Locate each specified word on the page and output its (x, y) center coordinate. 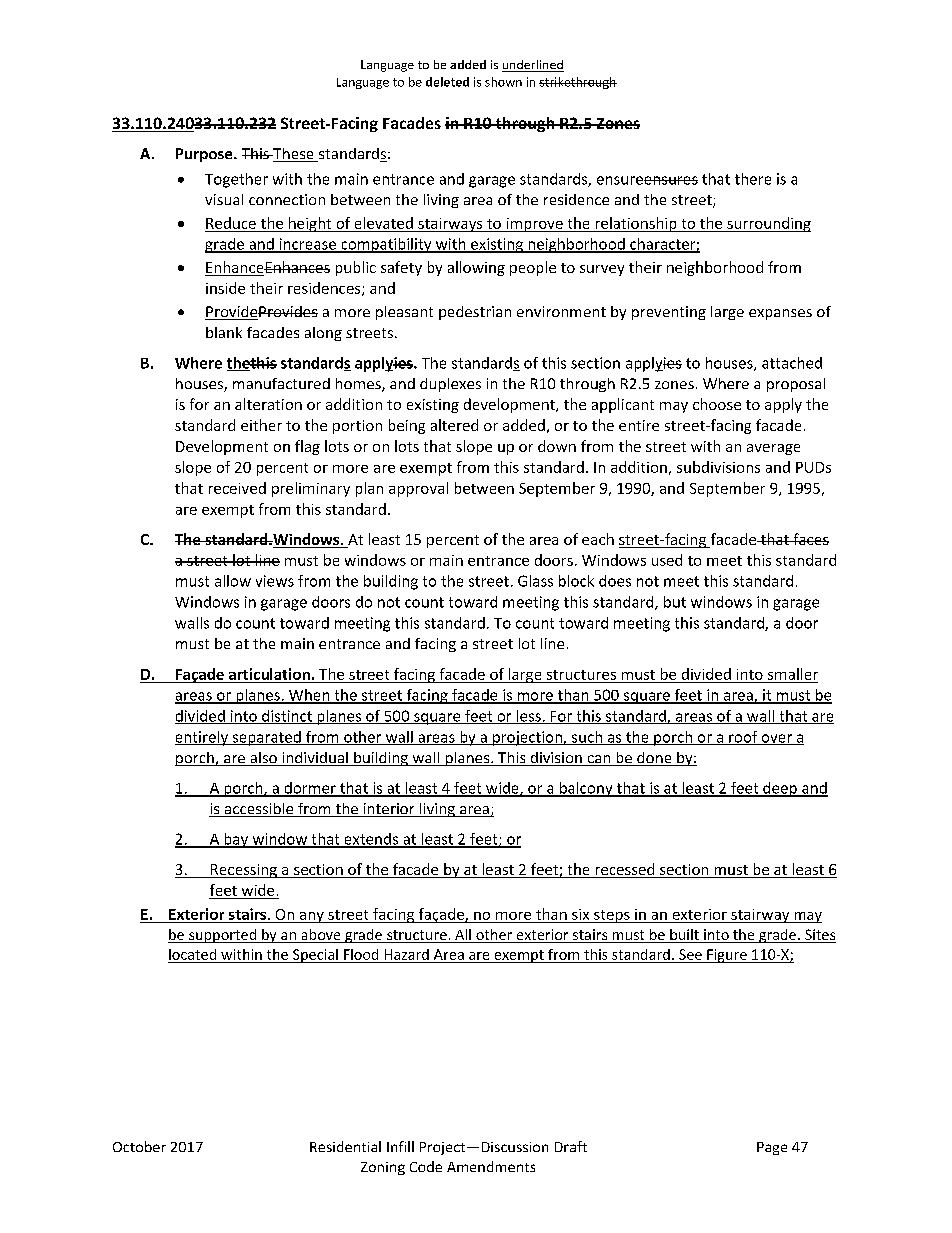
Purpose (205, 155)
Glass (535, 581)
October (139, 1146)
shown (503, 82)
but (675, 602)
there (753, 179)
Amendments (491, 1166)
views (275, 581)
